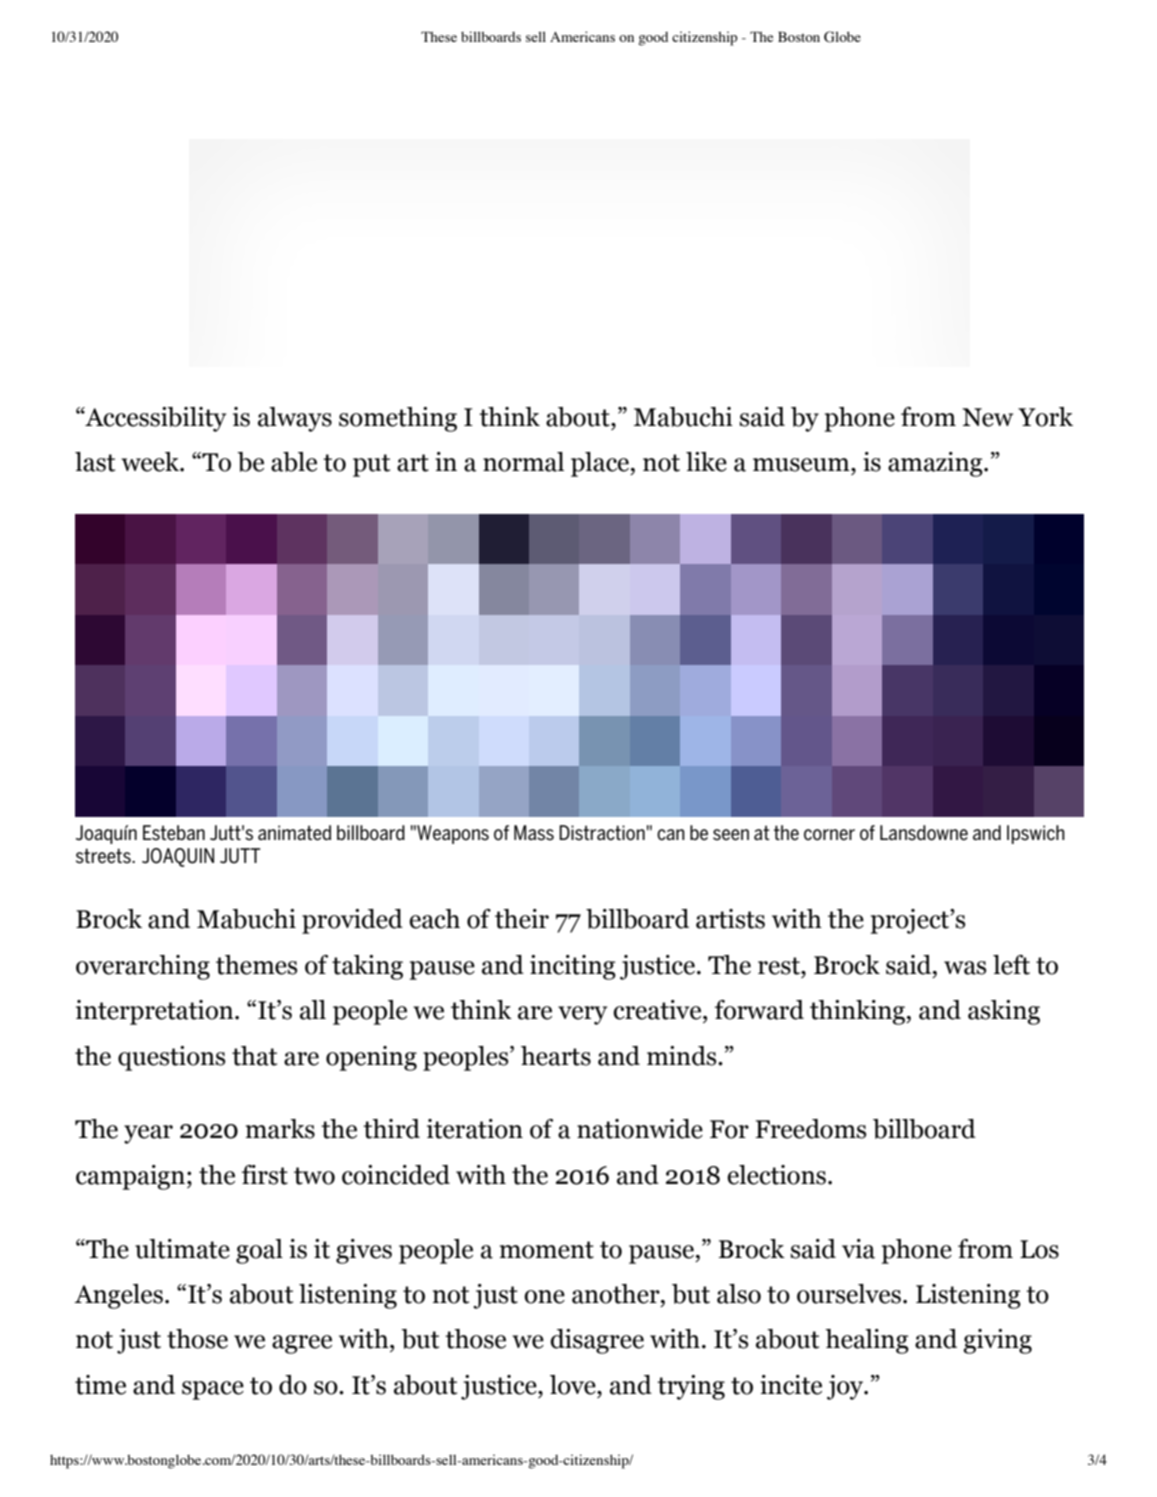 This screenshot has width=1157, height=1497. Describe the element at coordinates (936, 464) in the screenshot. I see `amazing` at that location.
